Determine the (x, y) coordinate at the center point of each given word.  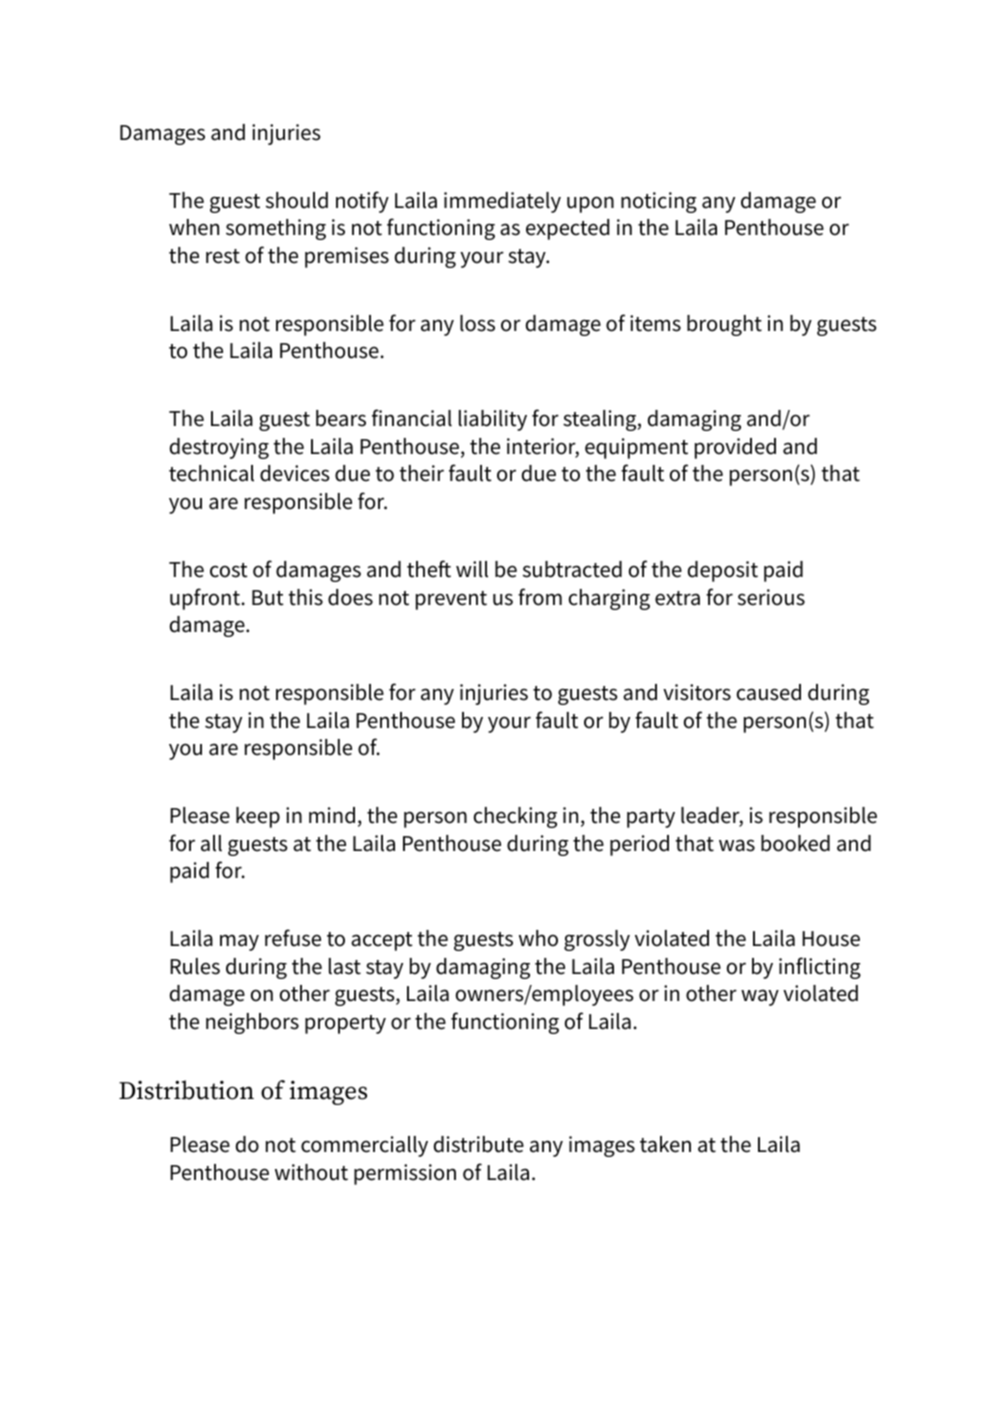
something (276, 229)
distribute (479, 1144)
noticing (659, 202)
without (311, 1172)
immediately (502, 202)
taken (665, 1144)
